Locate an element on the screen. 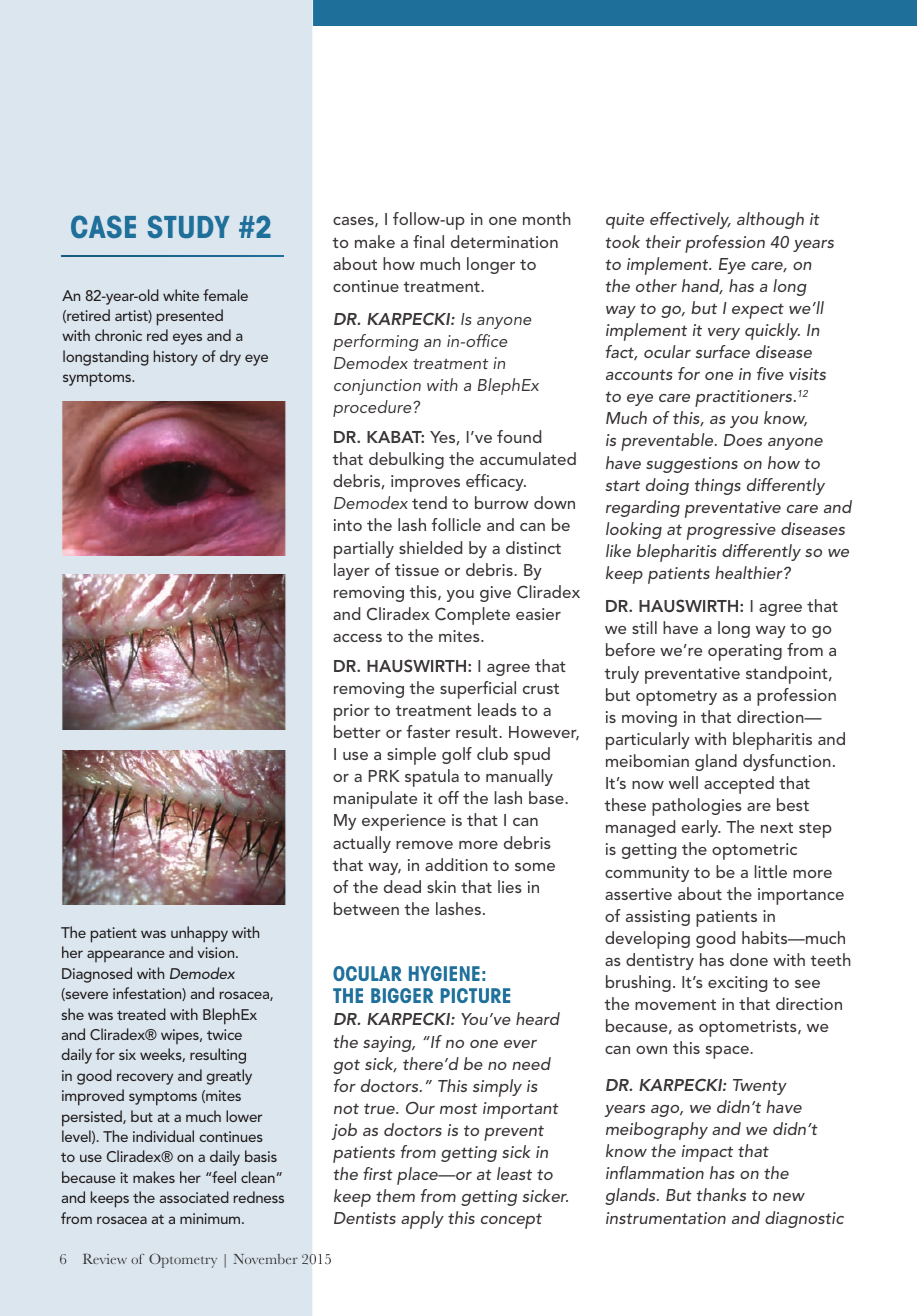  thanks is located at coordinates (721, 1194).
